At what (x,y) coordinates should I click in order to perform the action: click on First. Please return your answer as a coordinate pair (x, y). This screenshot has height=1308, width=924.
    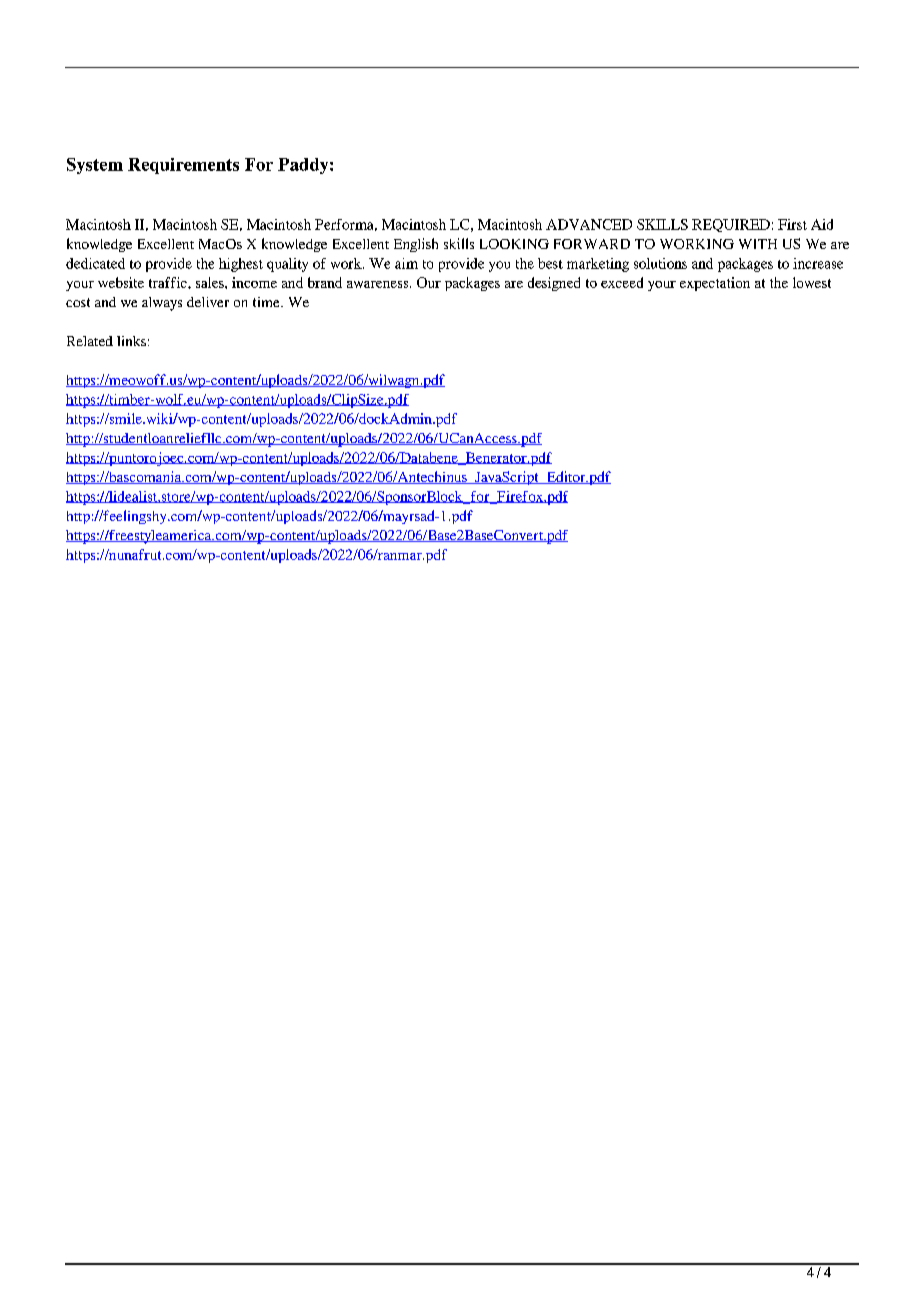
    Looking at the image, I should click on (792, 224).
